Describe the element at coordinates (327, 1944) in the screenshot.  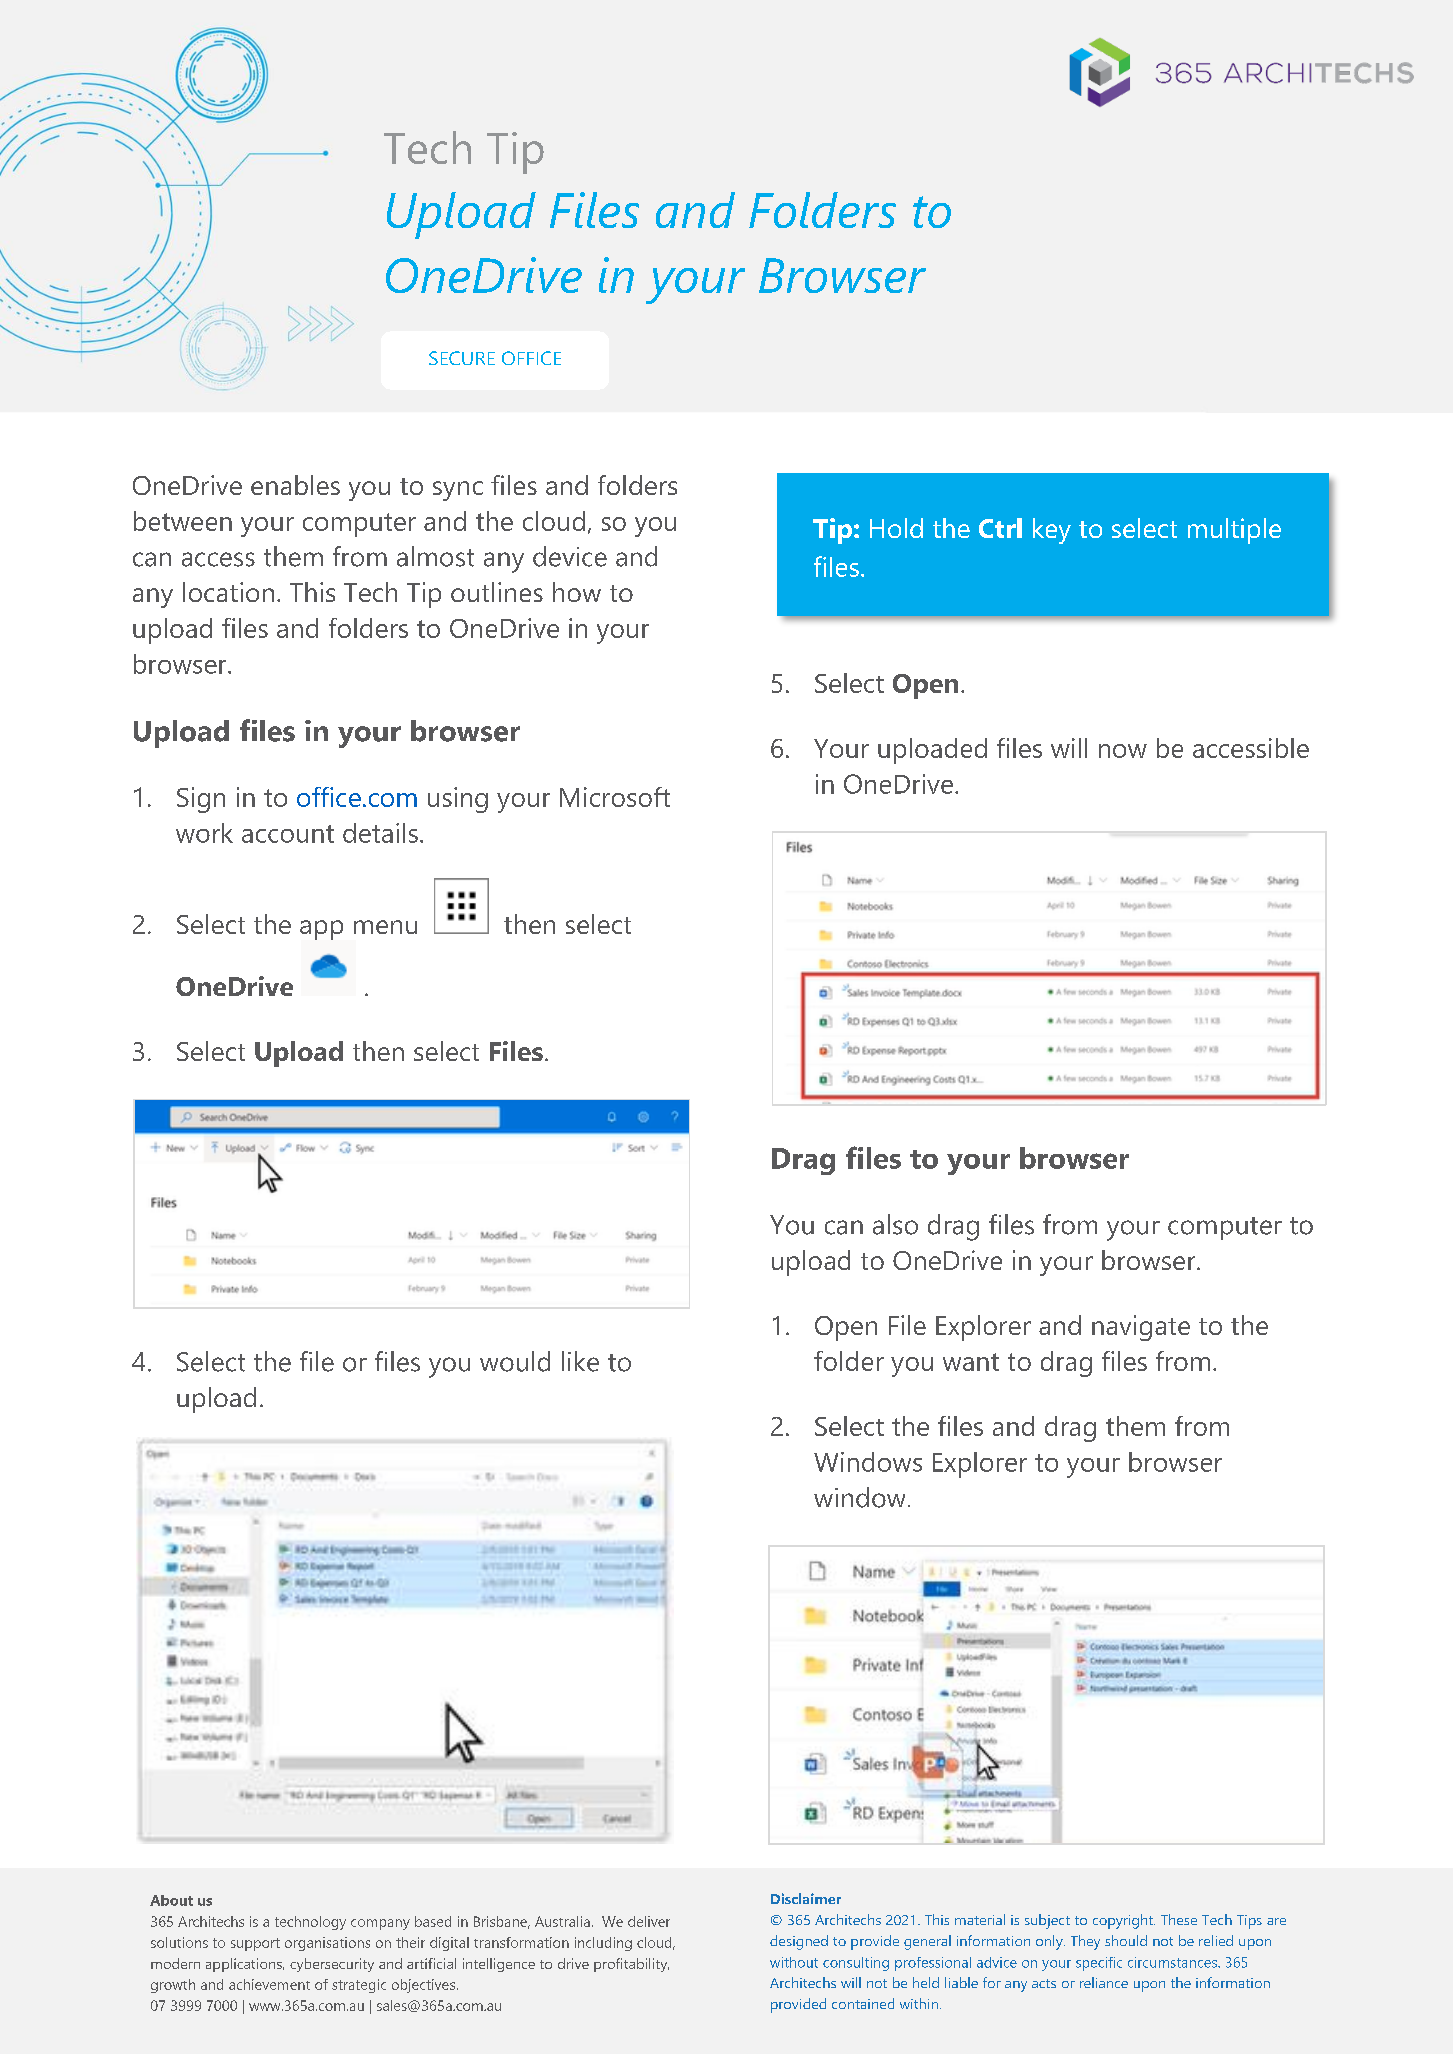
I see `organisations` at that location.
